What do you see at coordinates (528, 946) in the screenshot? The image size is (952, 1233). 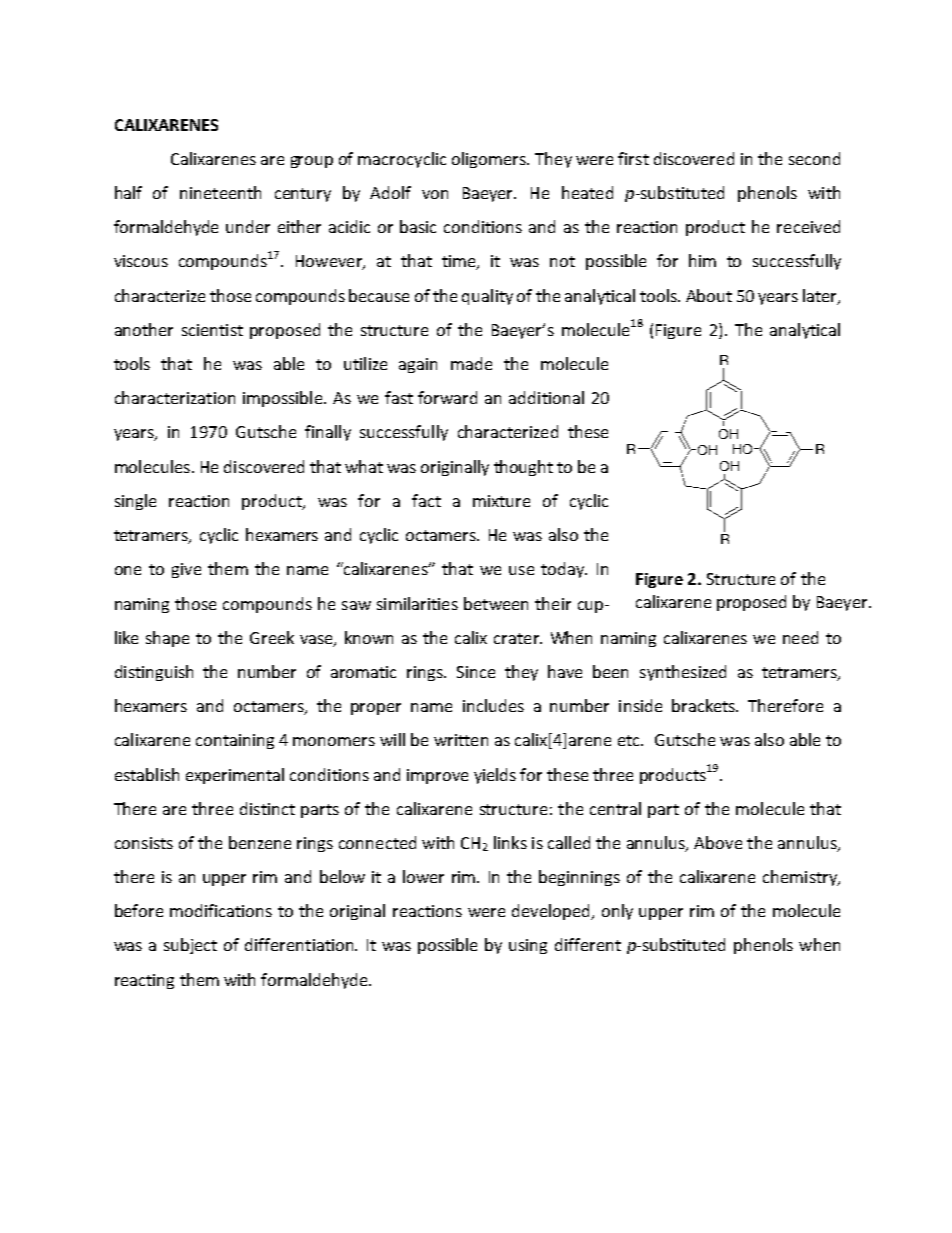 I see `using` at bounding box center [528, 946].
